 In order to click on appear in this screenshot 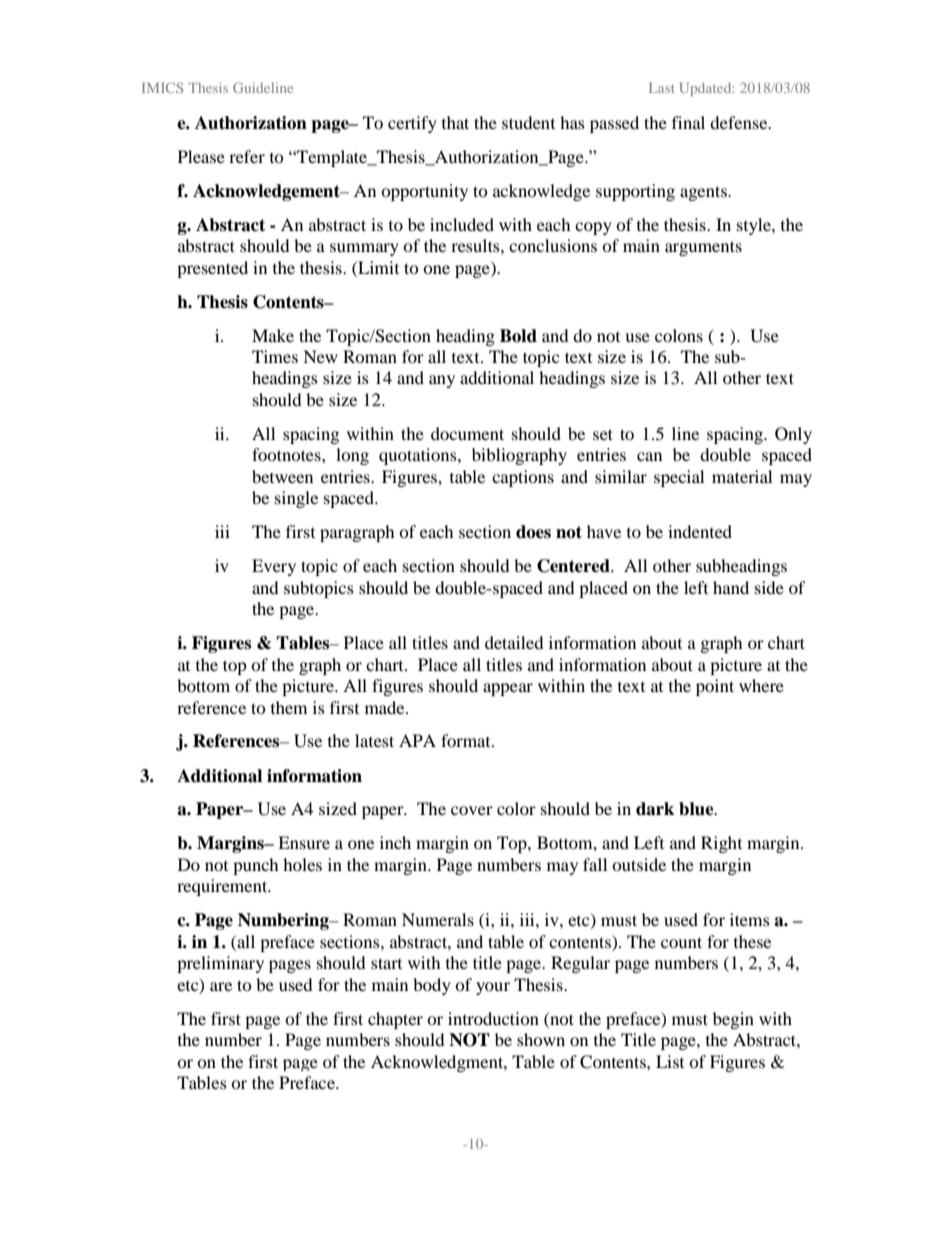, I will do `click(508, 689)`.
